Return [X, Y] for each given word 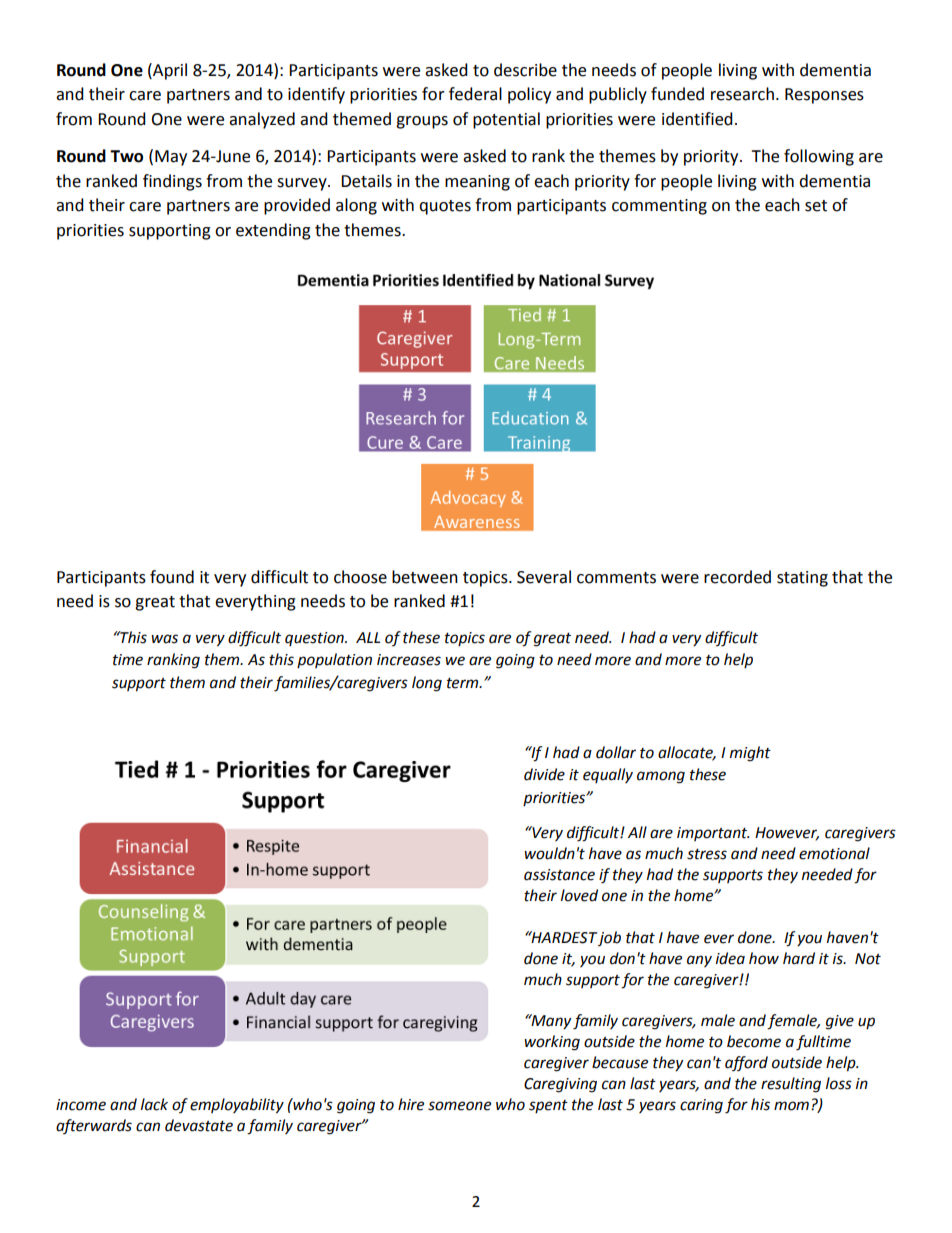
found [172, 577]
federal [475, 94]
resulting [791, 1085]
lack [154, 1104]
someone [459, 1106]
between [425, 577]
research [742, 94]
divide [544, 774]
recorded [737, 577]
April [169, 71]
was [164, 639]
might [750, 754]
